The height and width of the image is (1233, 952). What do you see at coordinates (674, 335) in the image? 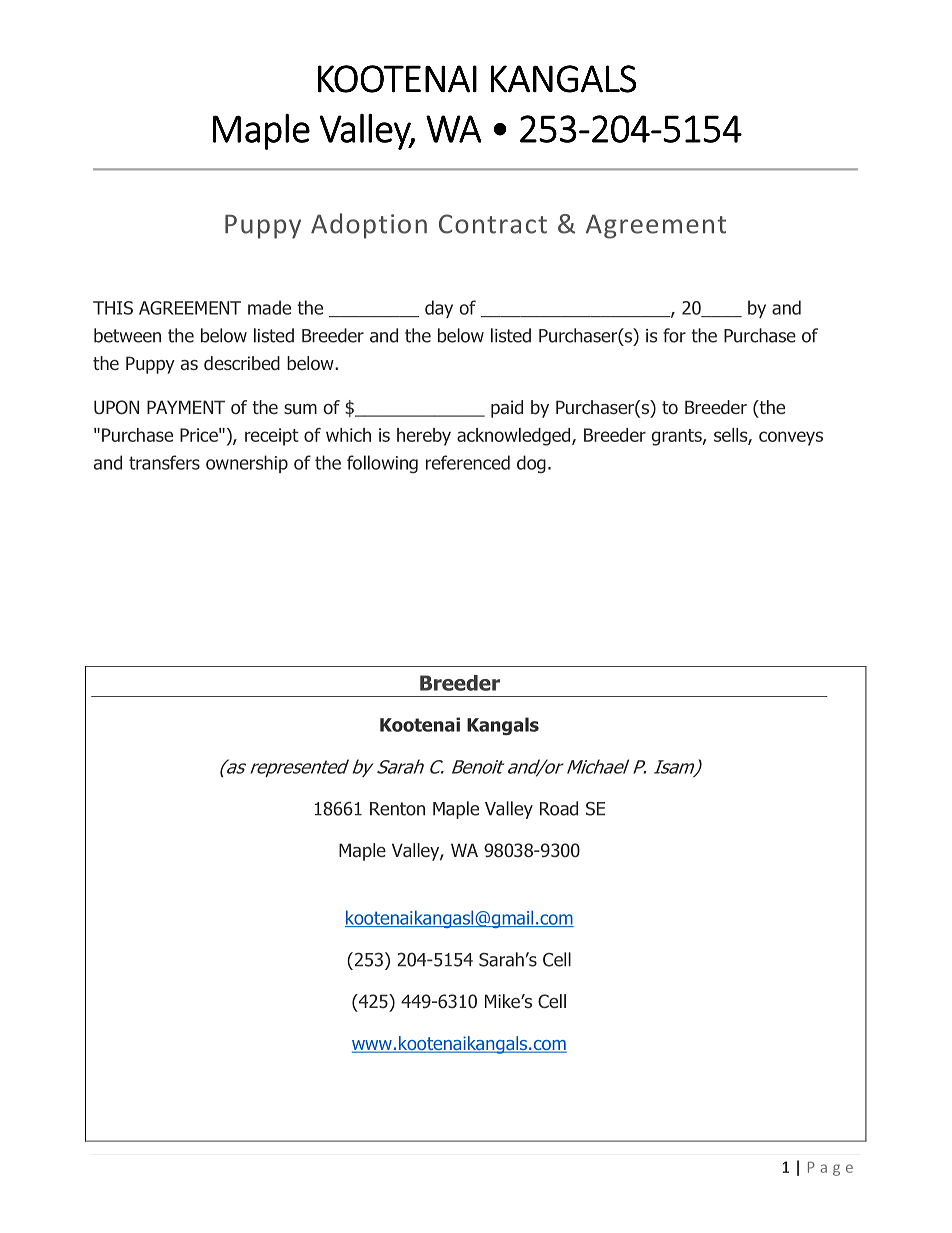
I see `for` at bounding box center [674, 335].
